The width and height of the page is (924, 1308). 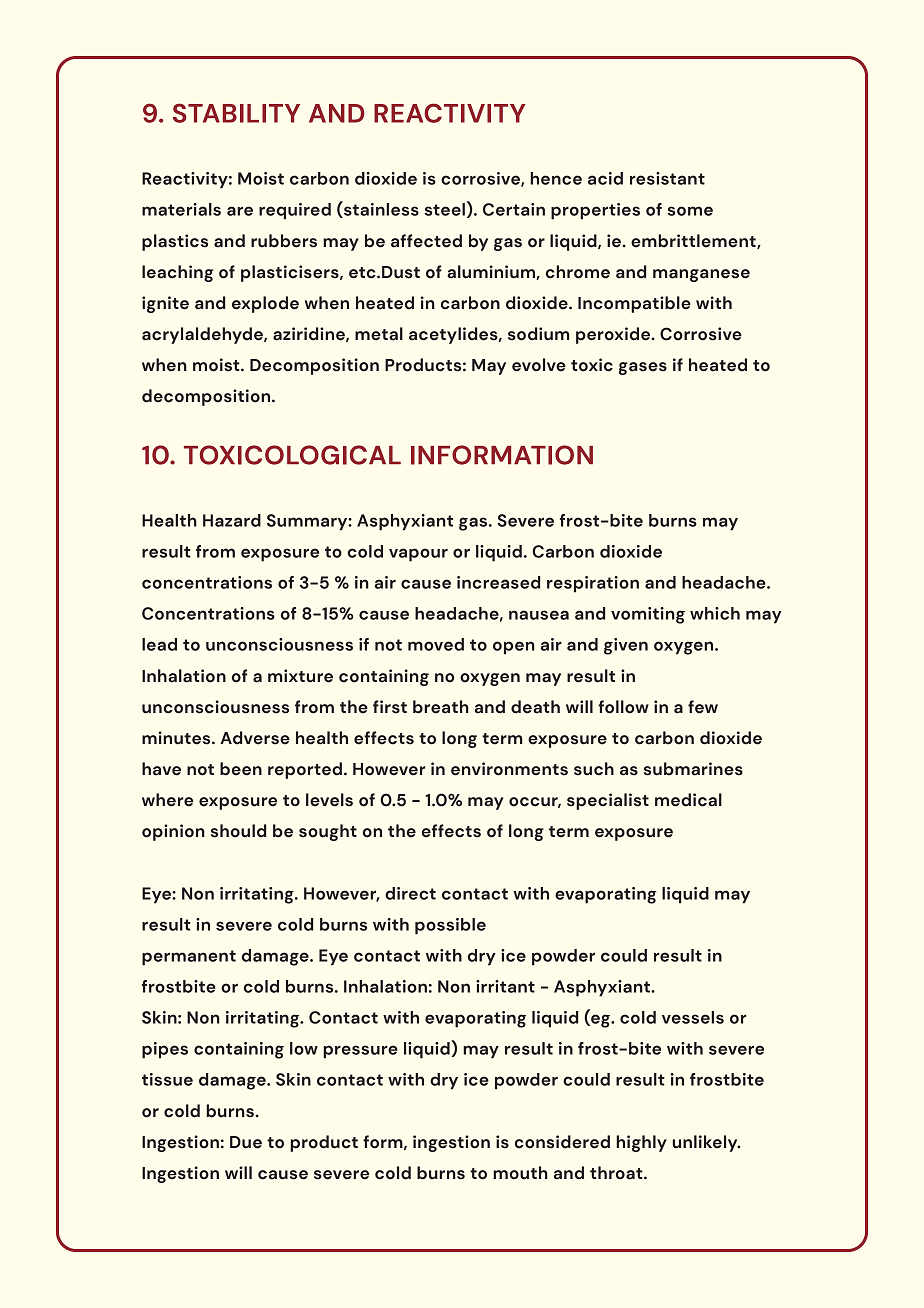 I want to click on mouth, so click(x=520, y=1173).
